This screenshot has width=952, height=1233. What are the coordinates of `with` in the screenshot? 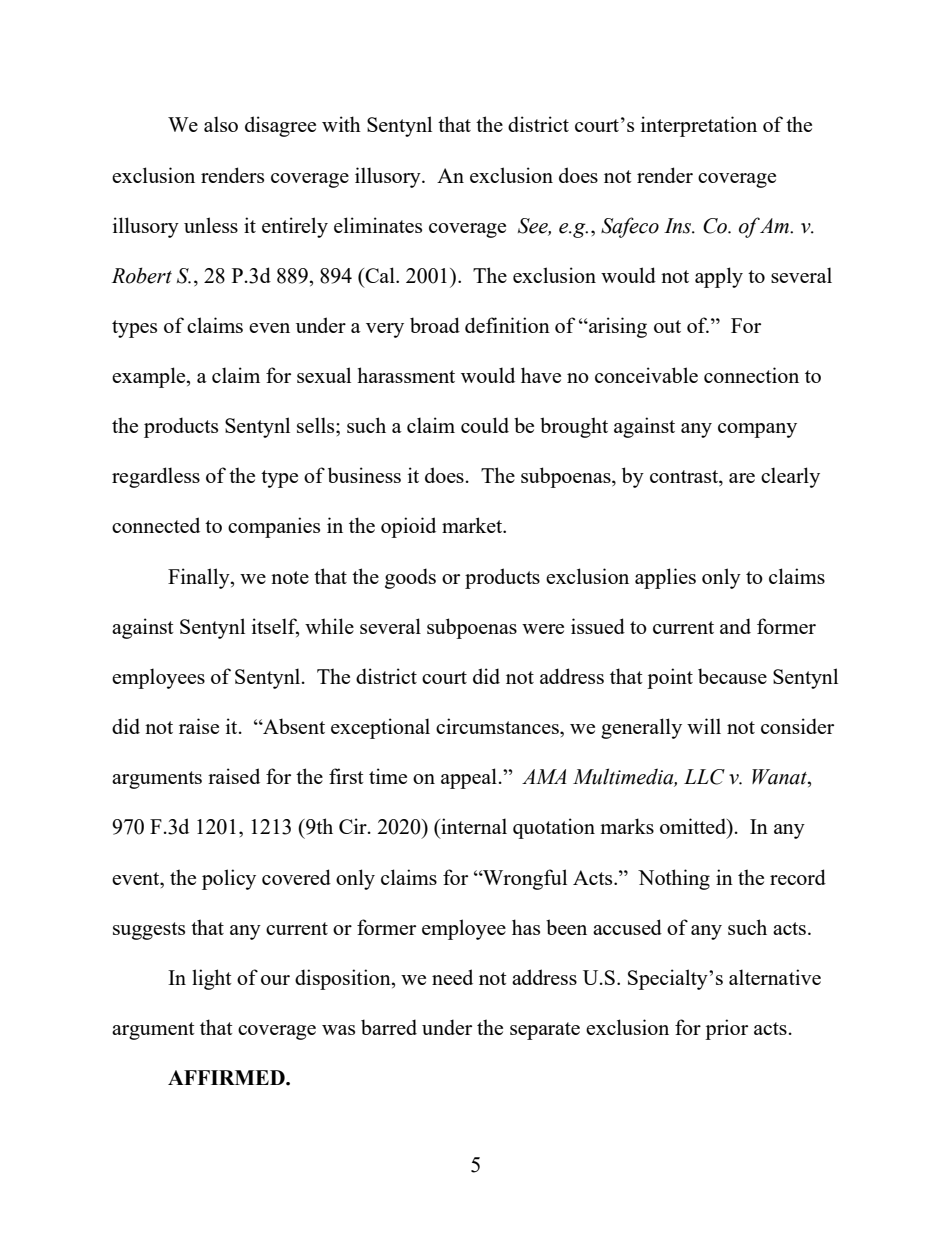 It's located at (341, 124).
